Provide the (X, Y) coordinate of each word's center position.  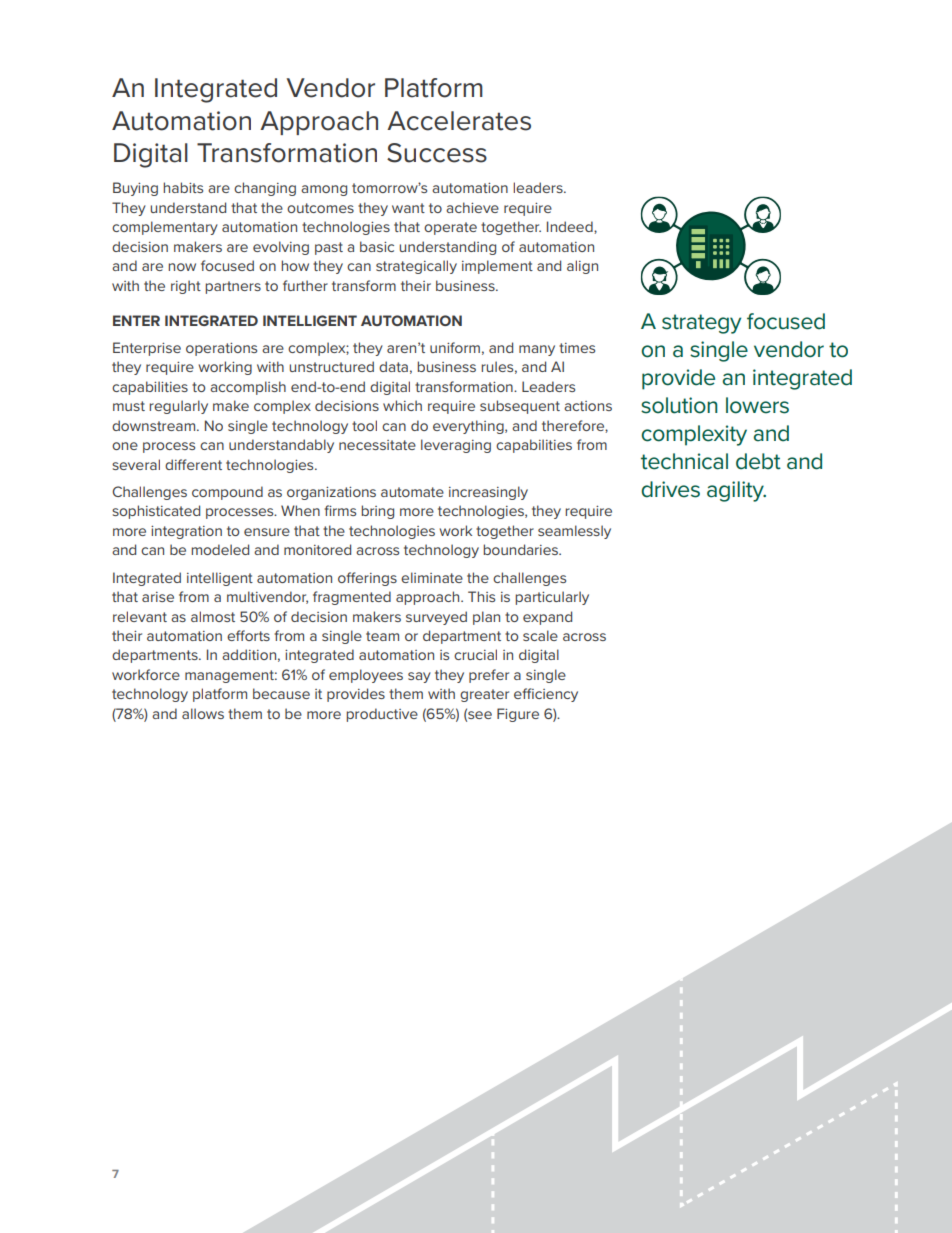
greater (484, 695)
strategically (416, 267)
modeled (220, 549)
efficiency (546, 695)
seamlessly (574, 532)
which (402, 405)
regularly (178, 407)
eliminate (432, 577)
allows (203, 713)
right (186, 287)
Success (437, 153)
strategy (701, 324)
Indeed (571, 227)
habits (183, 187)
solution (679, 405)
